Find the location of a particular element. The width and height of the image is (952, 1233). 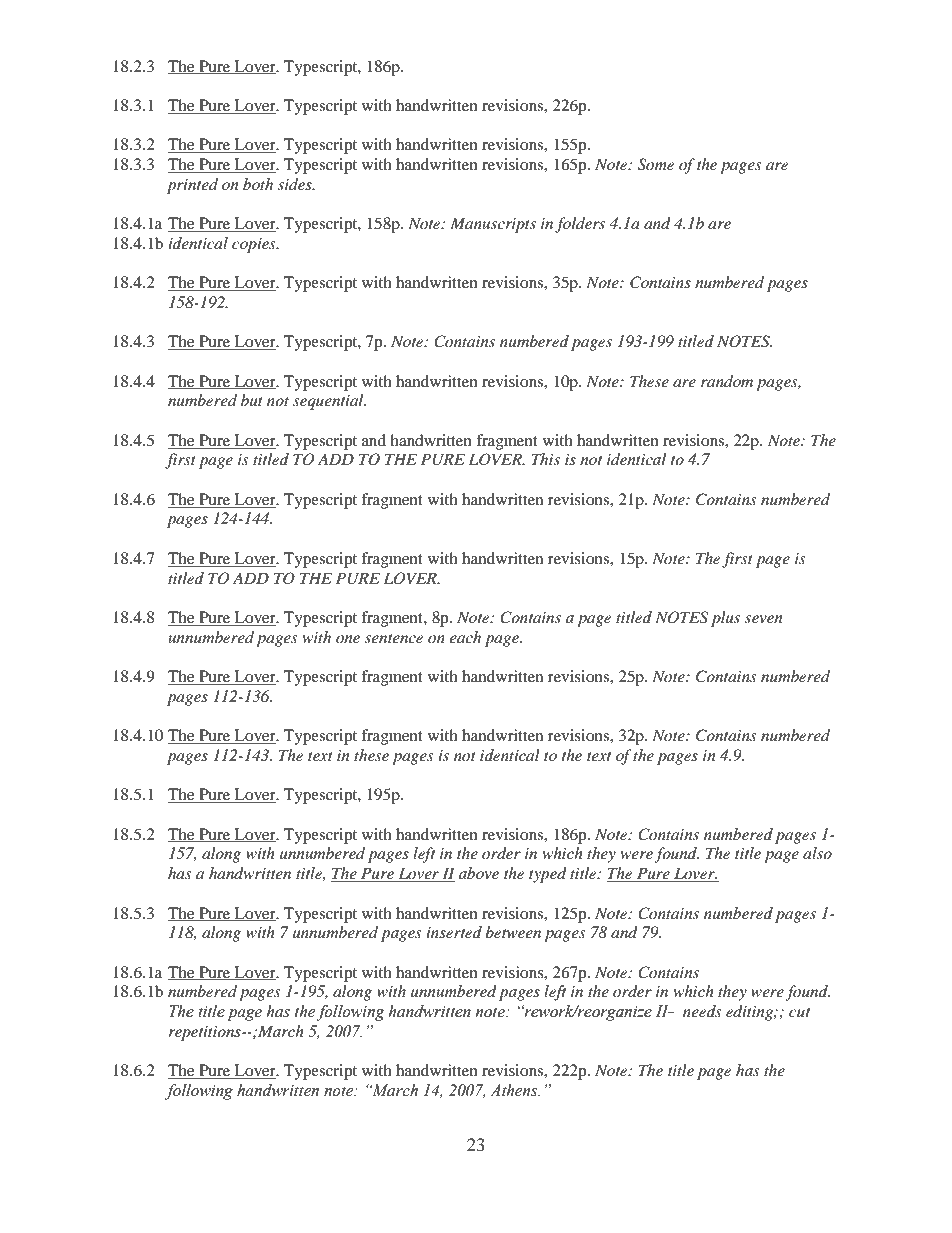

both is located at coordinates (258, 184).
